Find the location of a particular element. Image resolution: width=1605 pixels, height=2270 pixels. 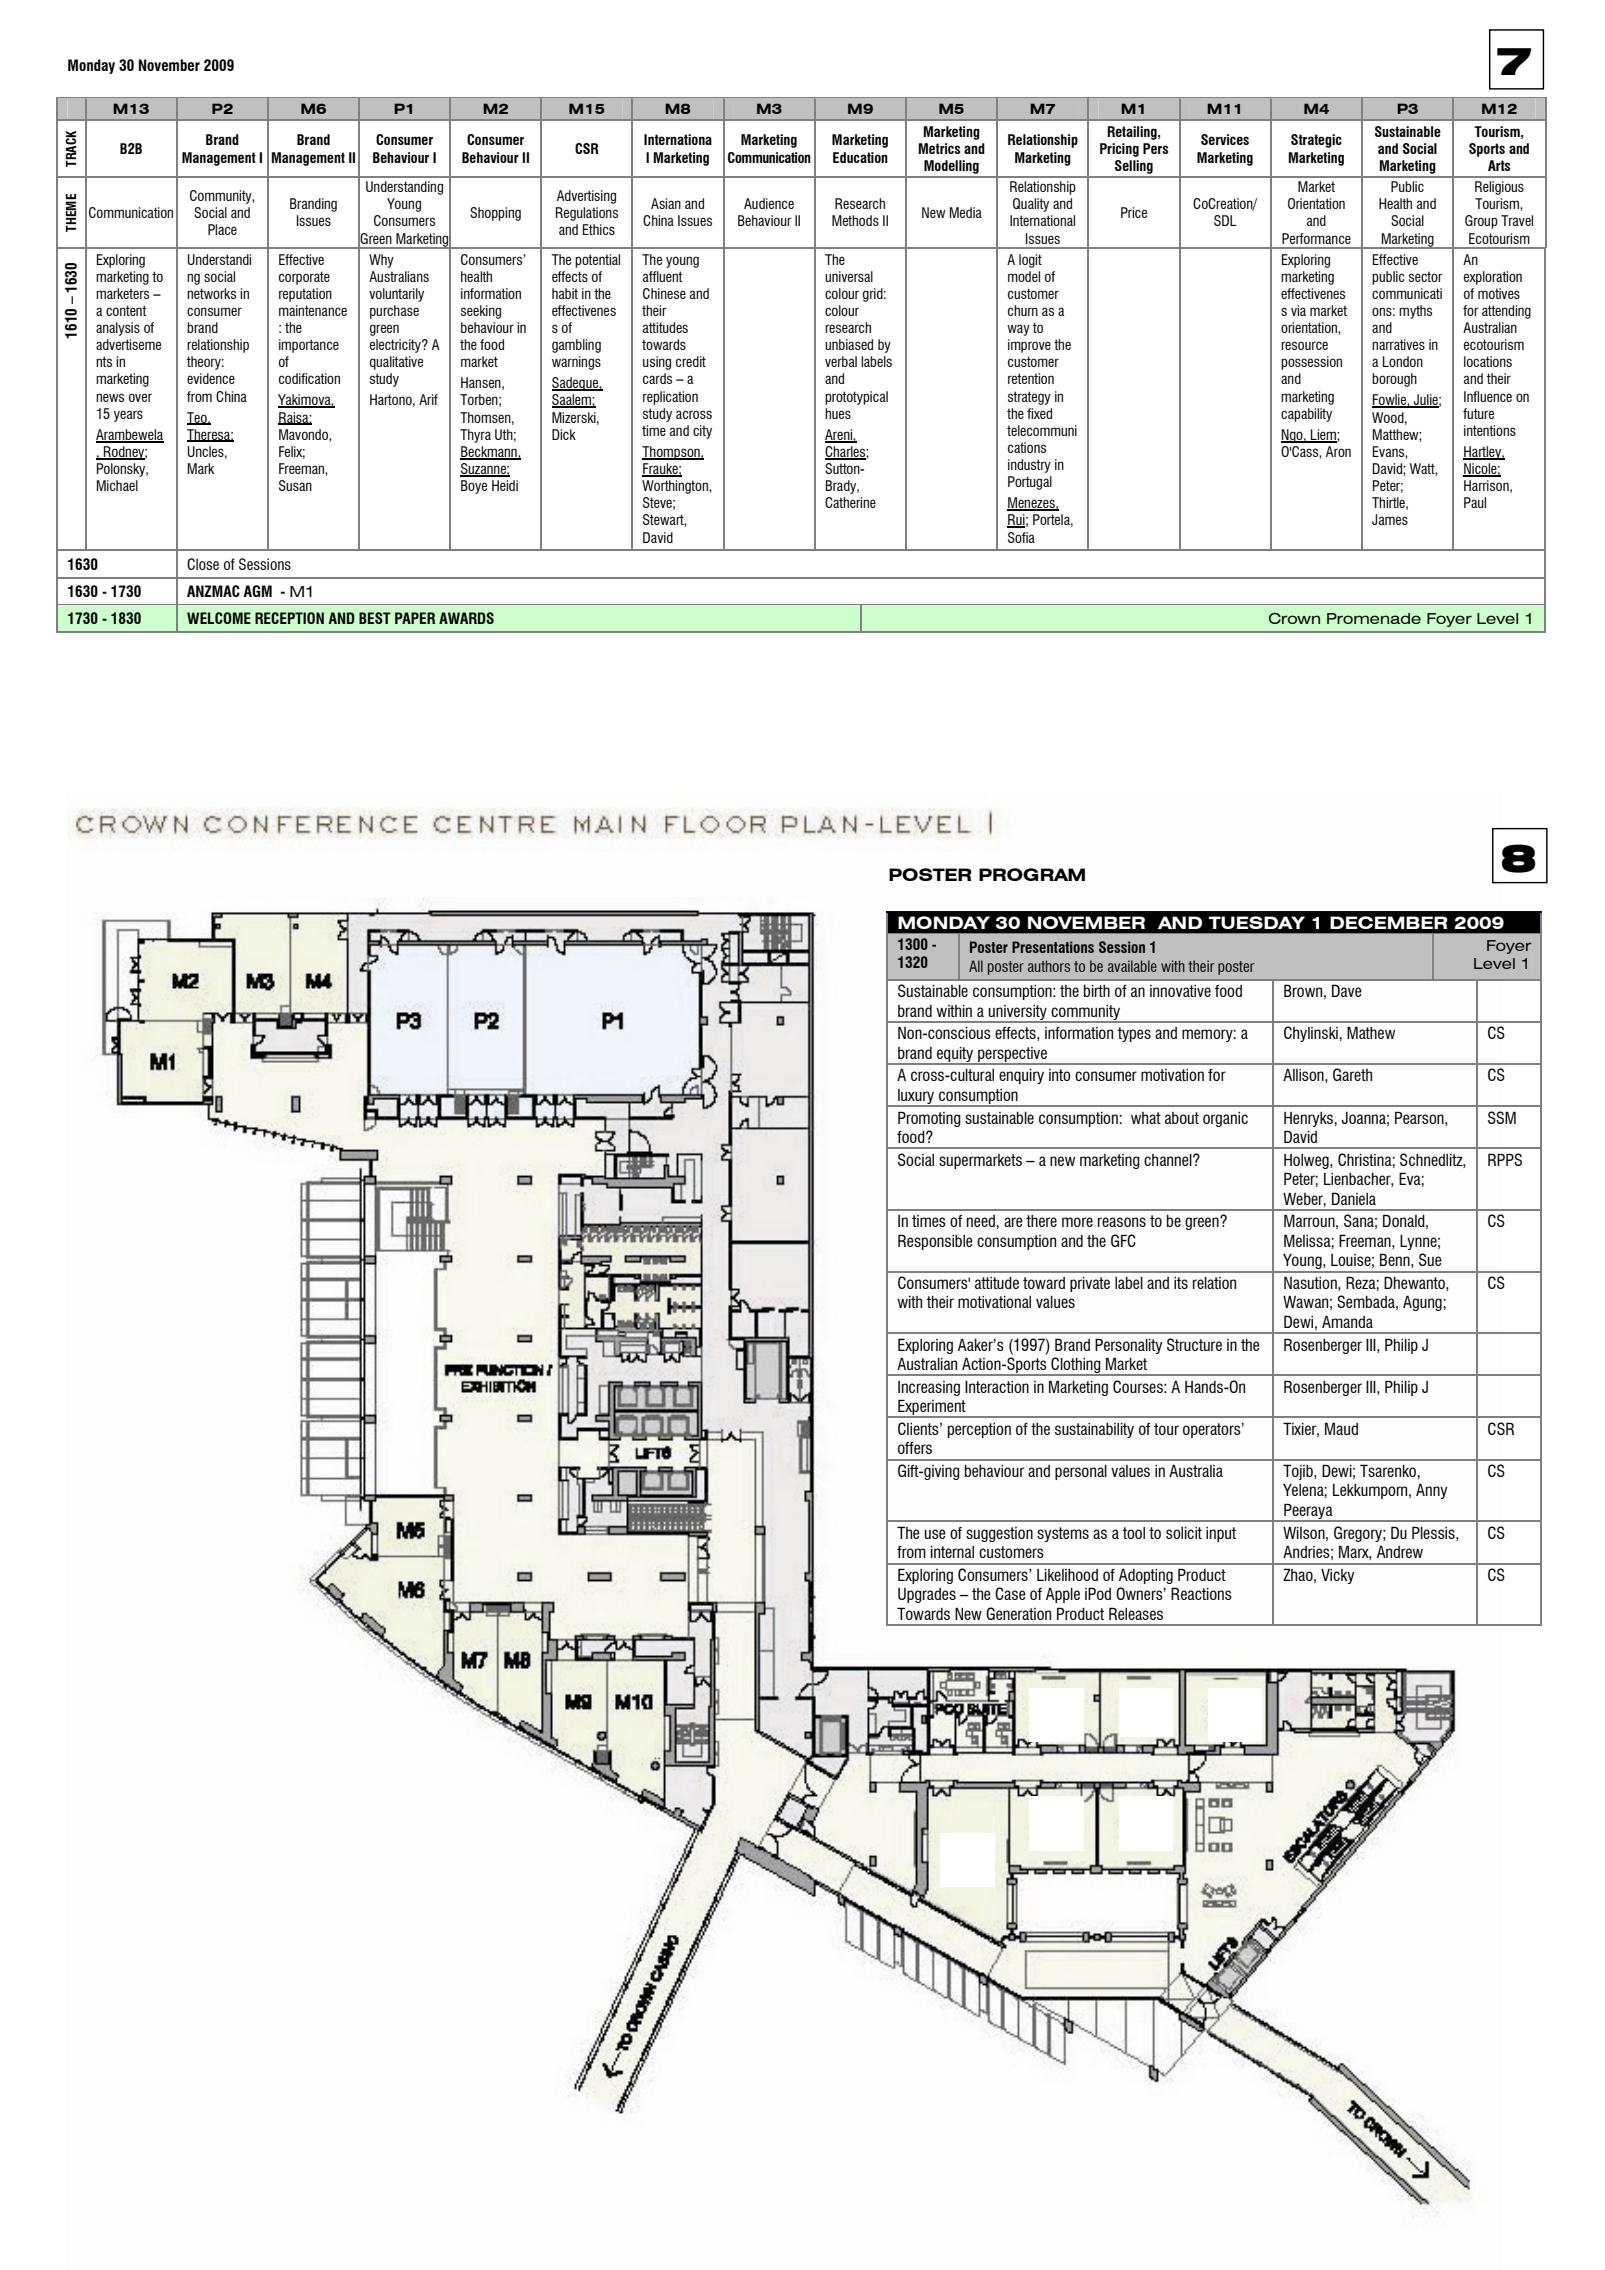

Strategic is located at coordinates (1316, 141).
